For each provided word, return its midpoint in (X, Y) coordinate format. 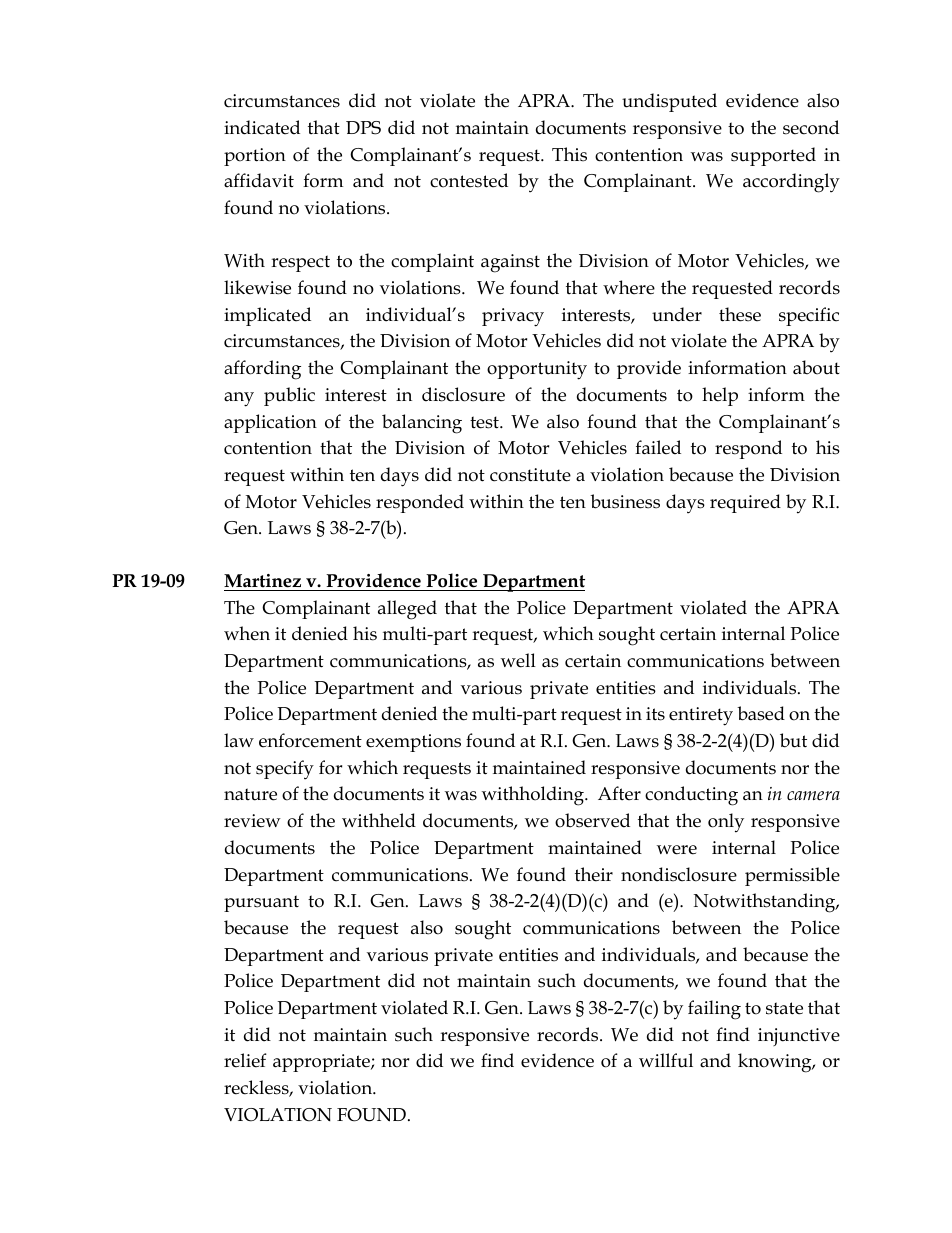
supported (773, 156)
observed (592, 820)
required (745, 503)
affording (262, 370)
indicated (262, 127)
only (726, 823)
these (740, 314)
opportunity (537, 370)
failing (714, 1010)
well (518, 660)
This (569, 154)
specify (285, 770)
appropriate (322, 1063)
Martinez (262, 581)
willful (666, 1060)
